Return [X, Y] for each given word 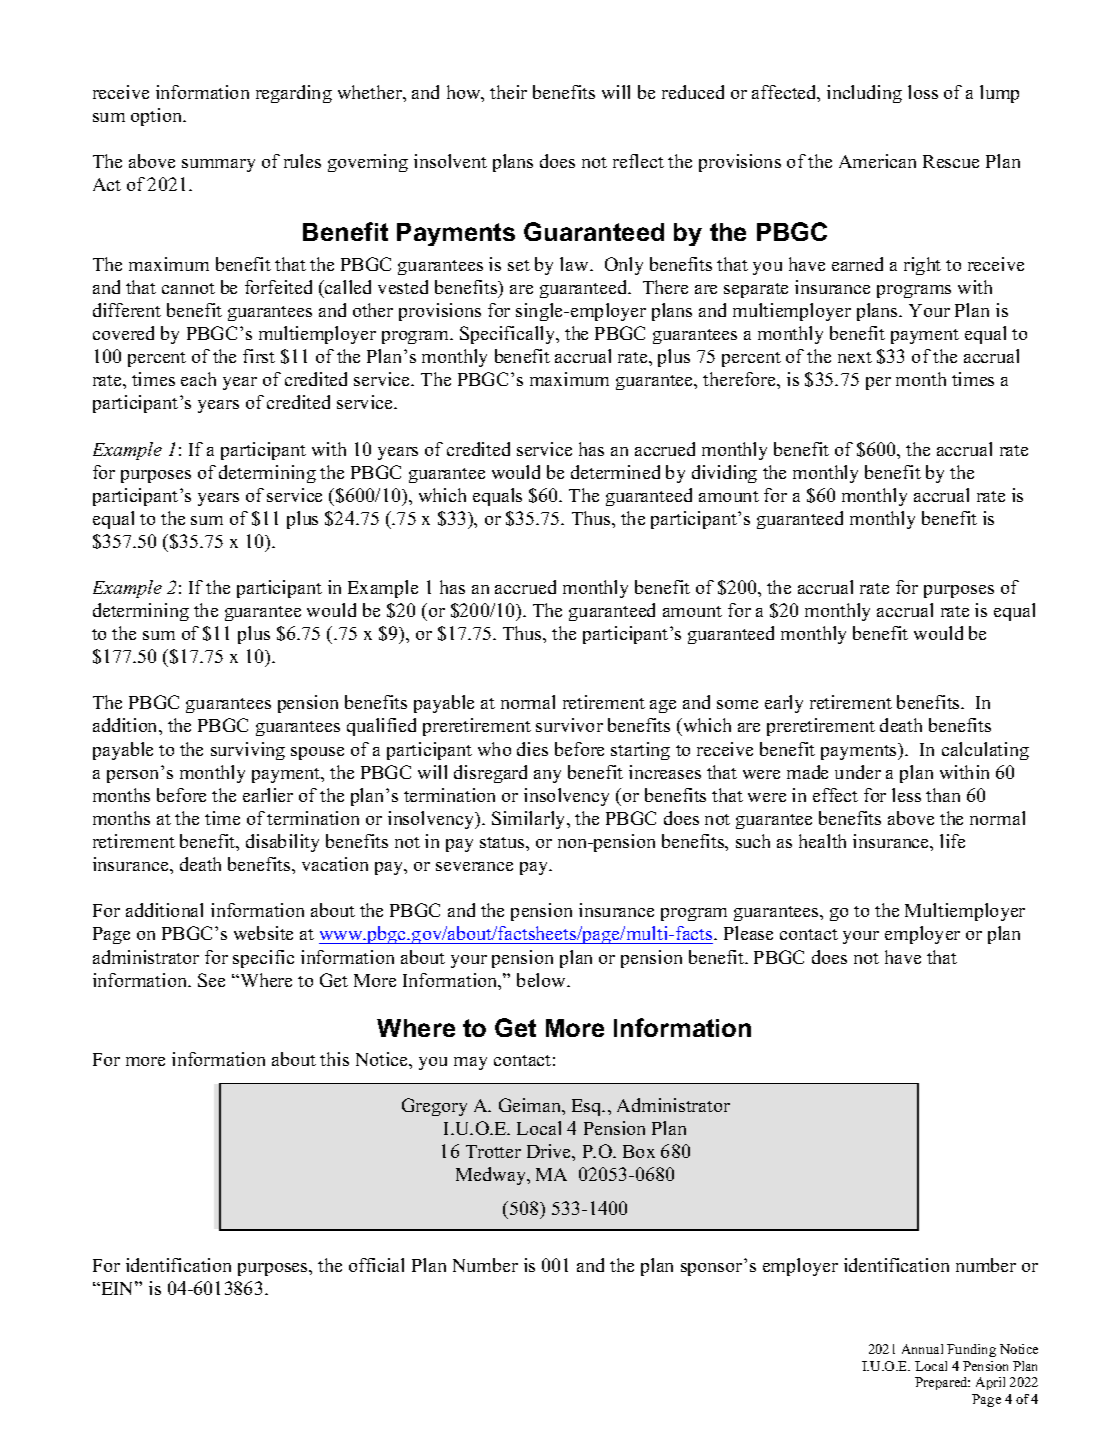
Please [748, 933]
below [542, 980]
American [877, 161]
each [198, 379]
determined [615, 472]
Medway [492, 1176]
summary [218, 165]
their [508, 92]
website [263, 933]
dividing [724, 474]
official [376, 1265]
